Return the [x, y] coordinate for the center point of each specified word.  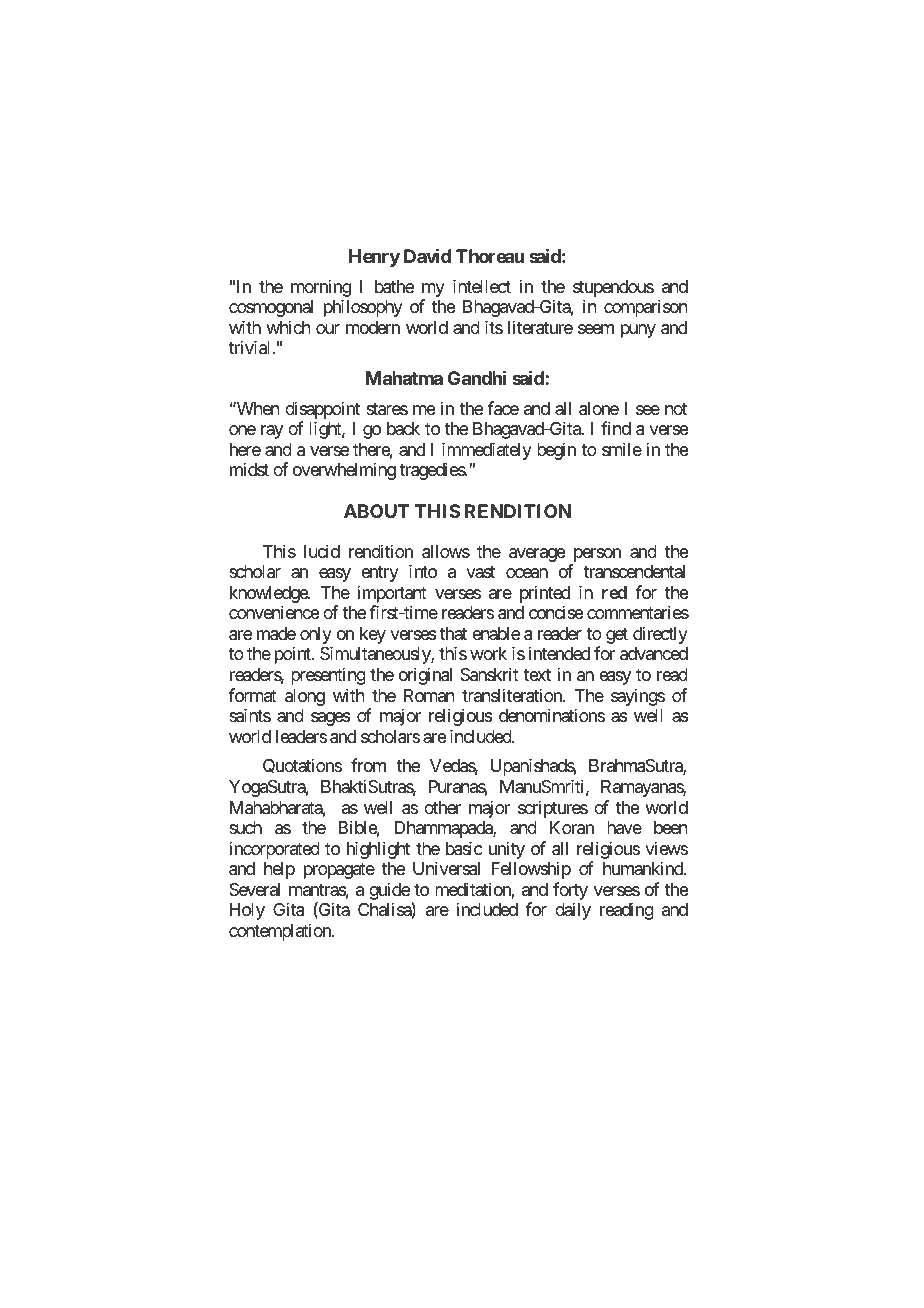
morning [321, 288]
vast [480, 572]
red [614, 592]
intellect [482, 286]
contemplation [281, 932]
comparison [645, 308]
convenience [274, 612]
